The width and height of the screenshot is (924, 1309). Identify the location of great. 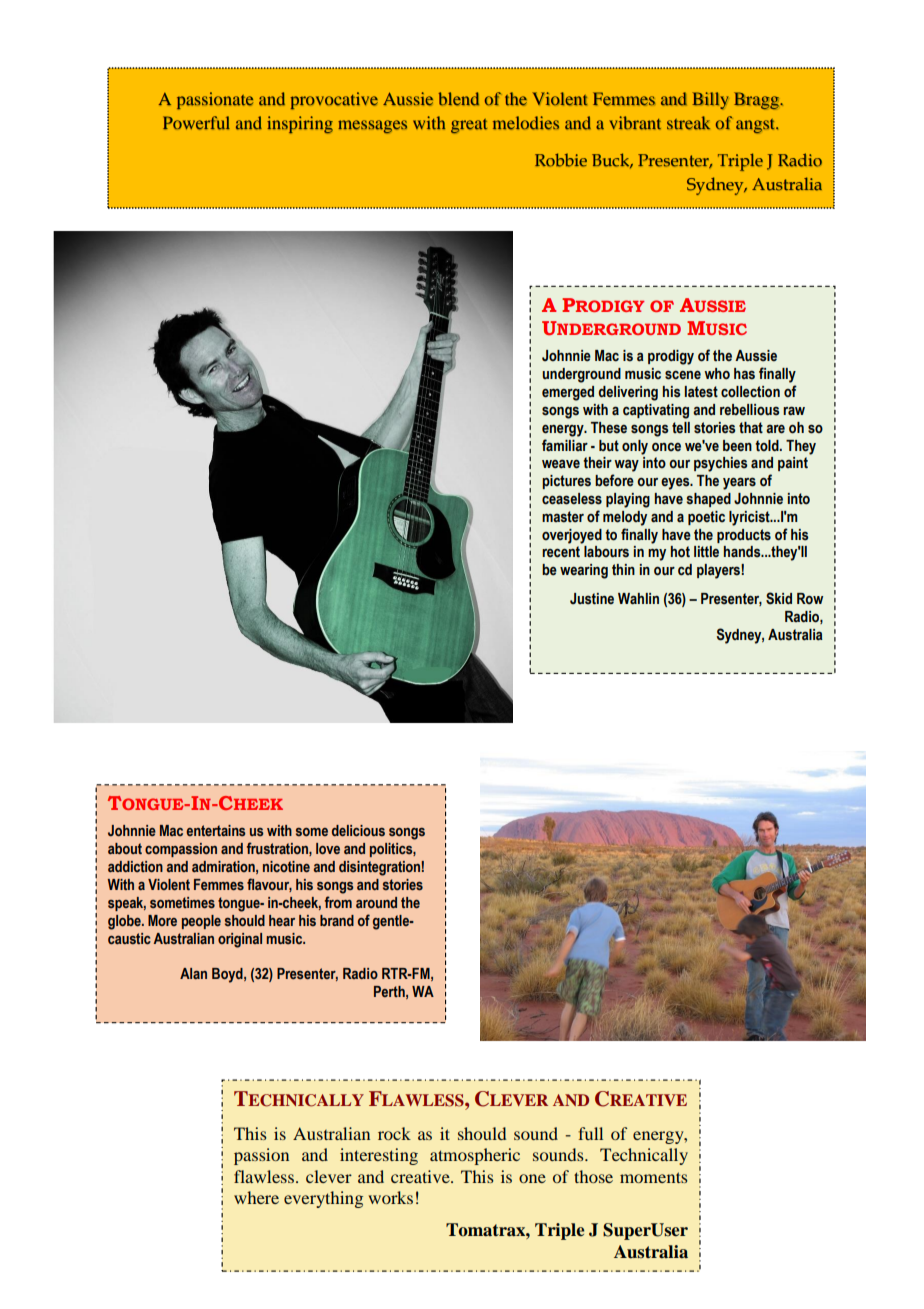
(469, 126).
